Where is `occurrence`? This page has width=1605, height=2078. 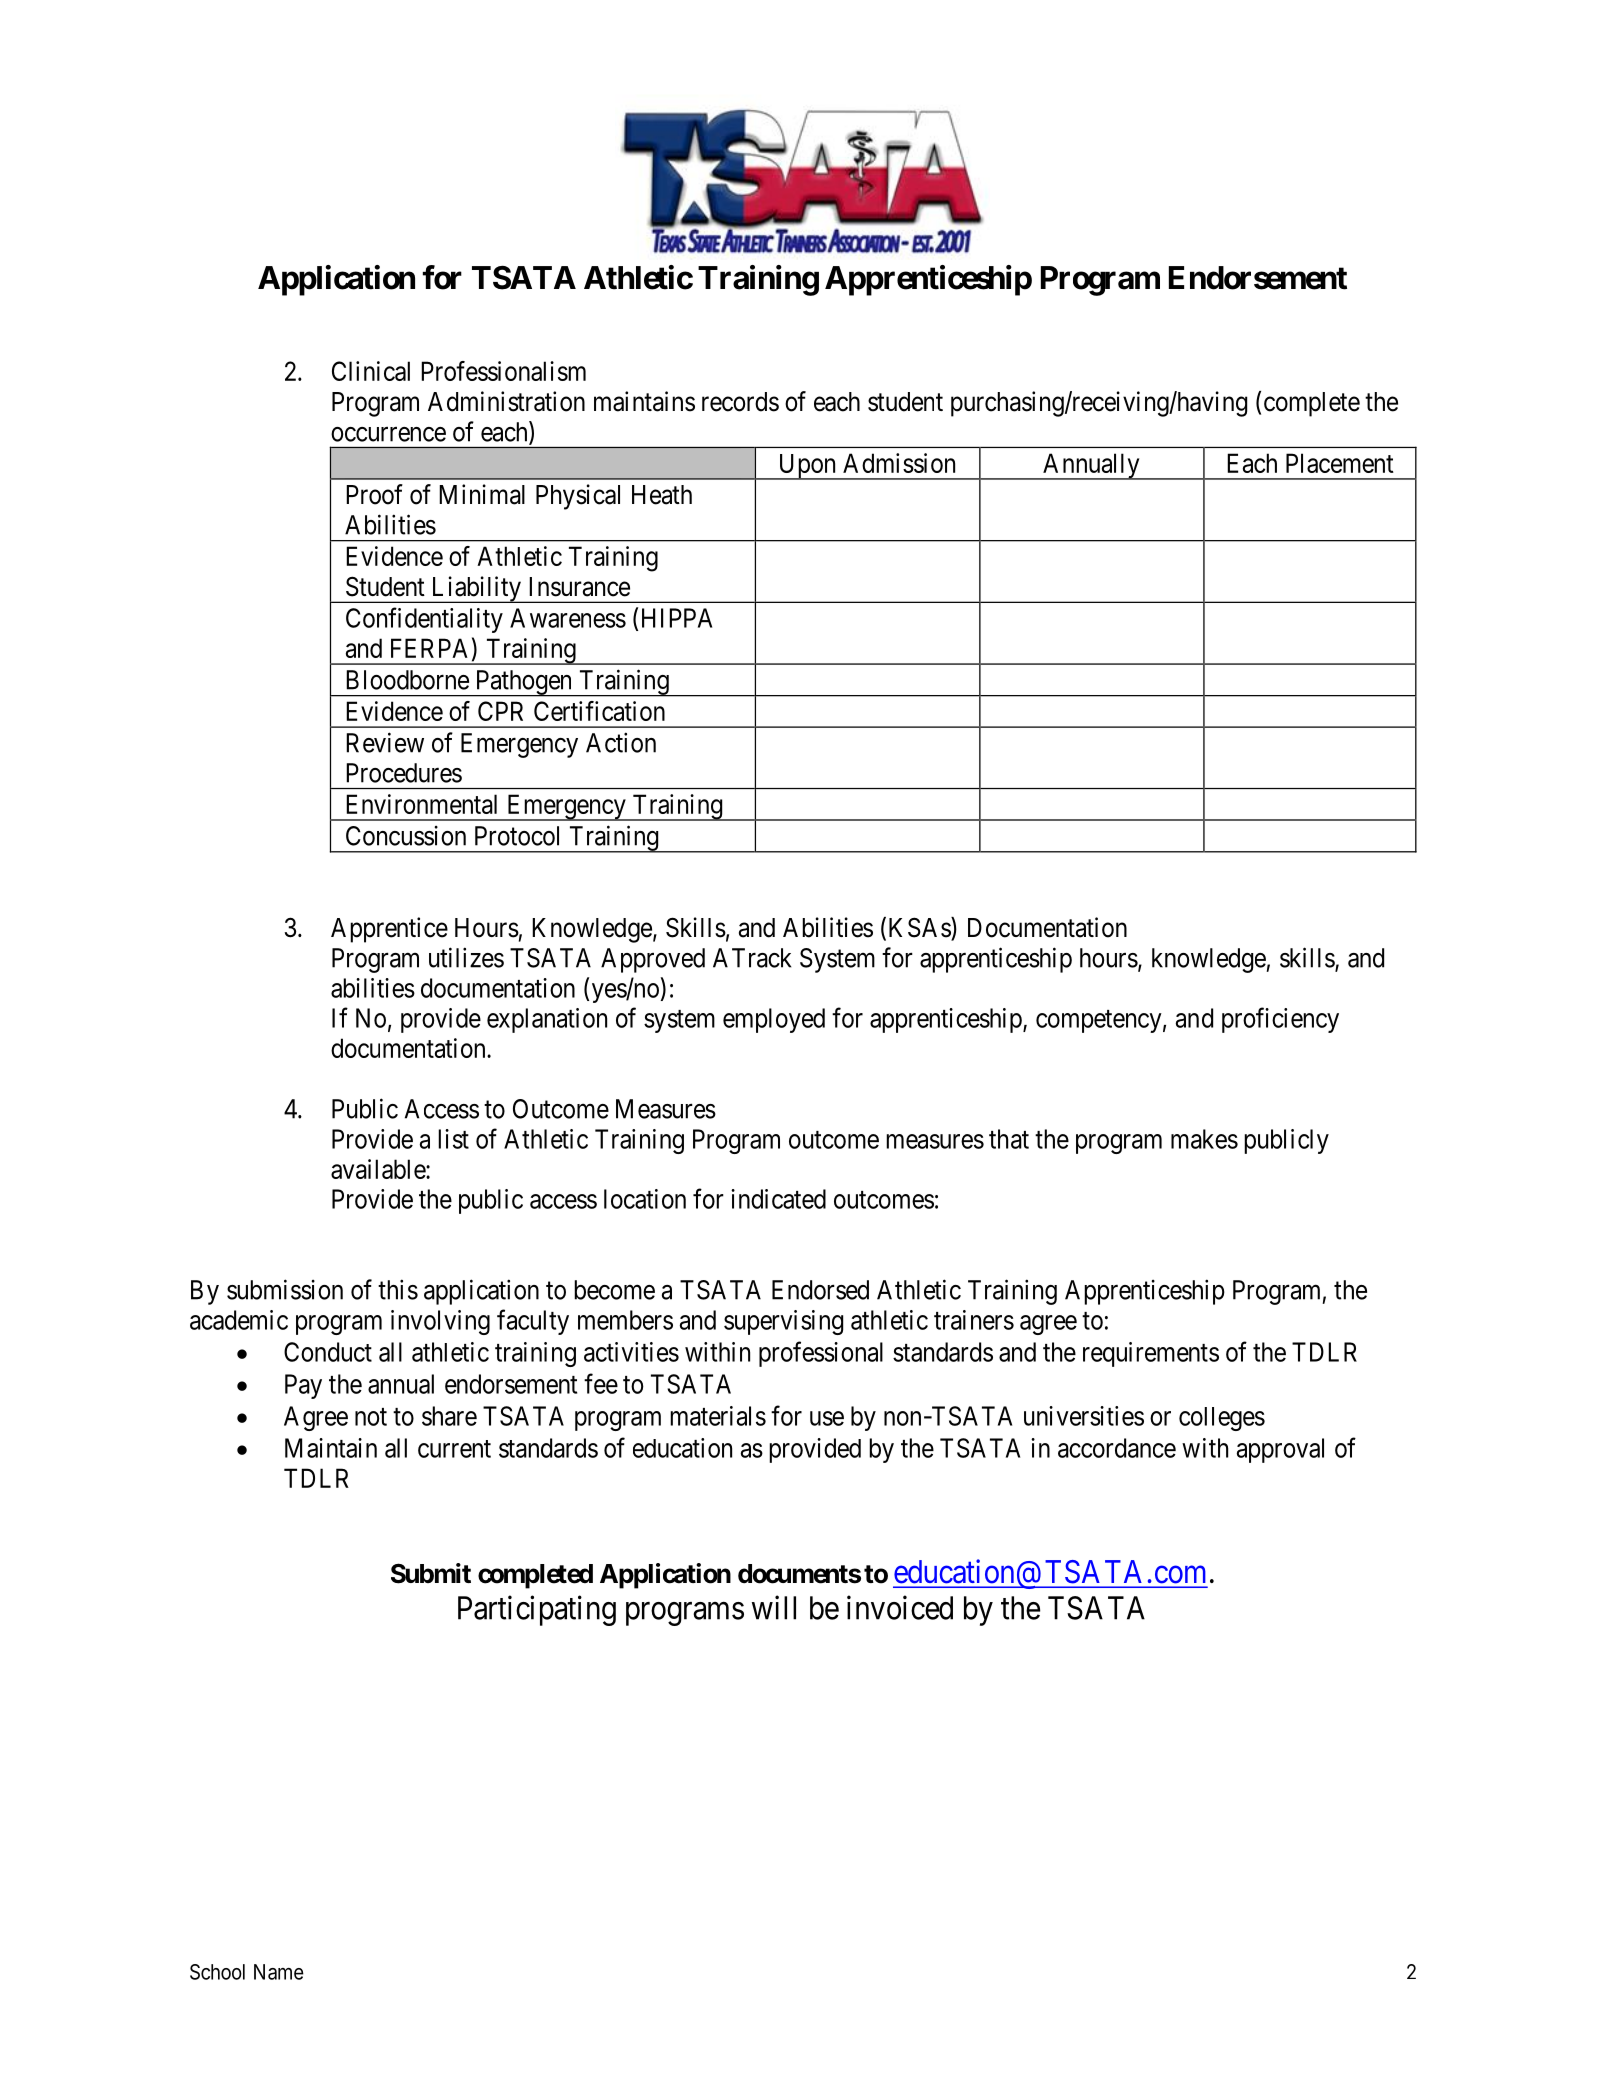 occurrence is located at coordinates (388, 434).
